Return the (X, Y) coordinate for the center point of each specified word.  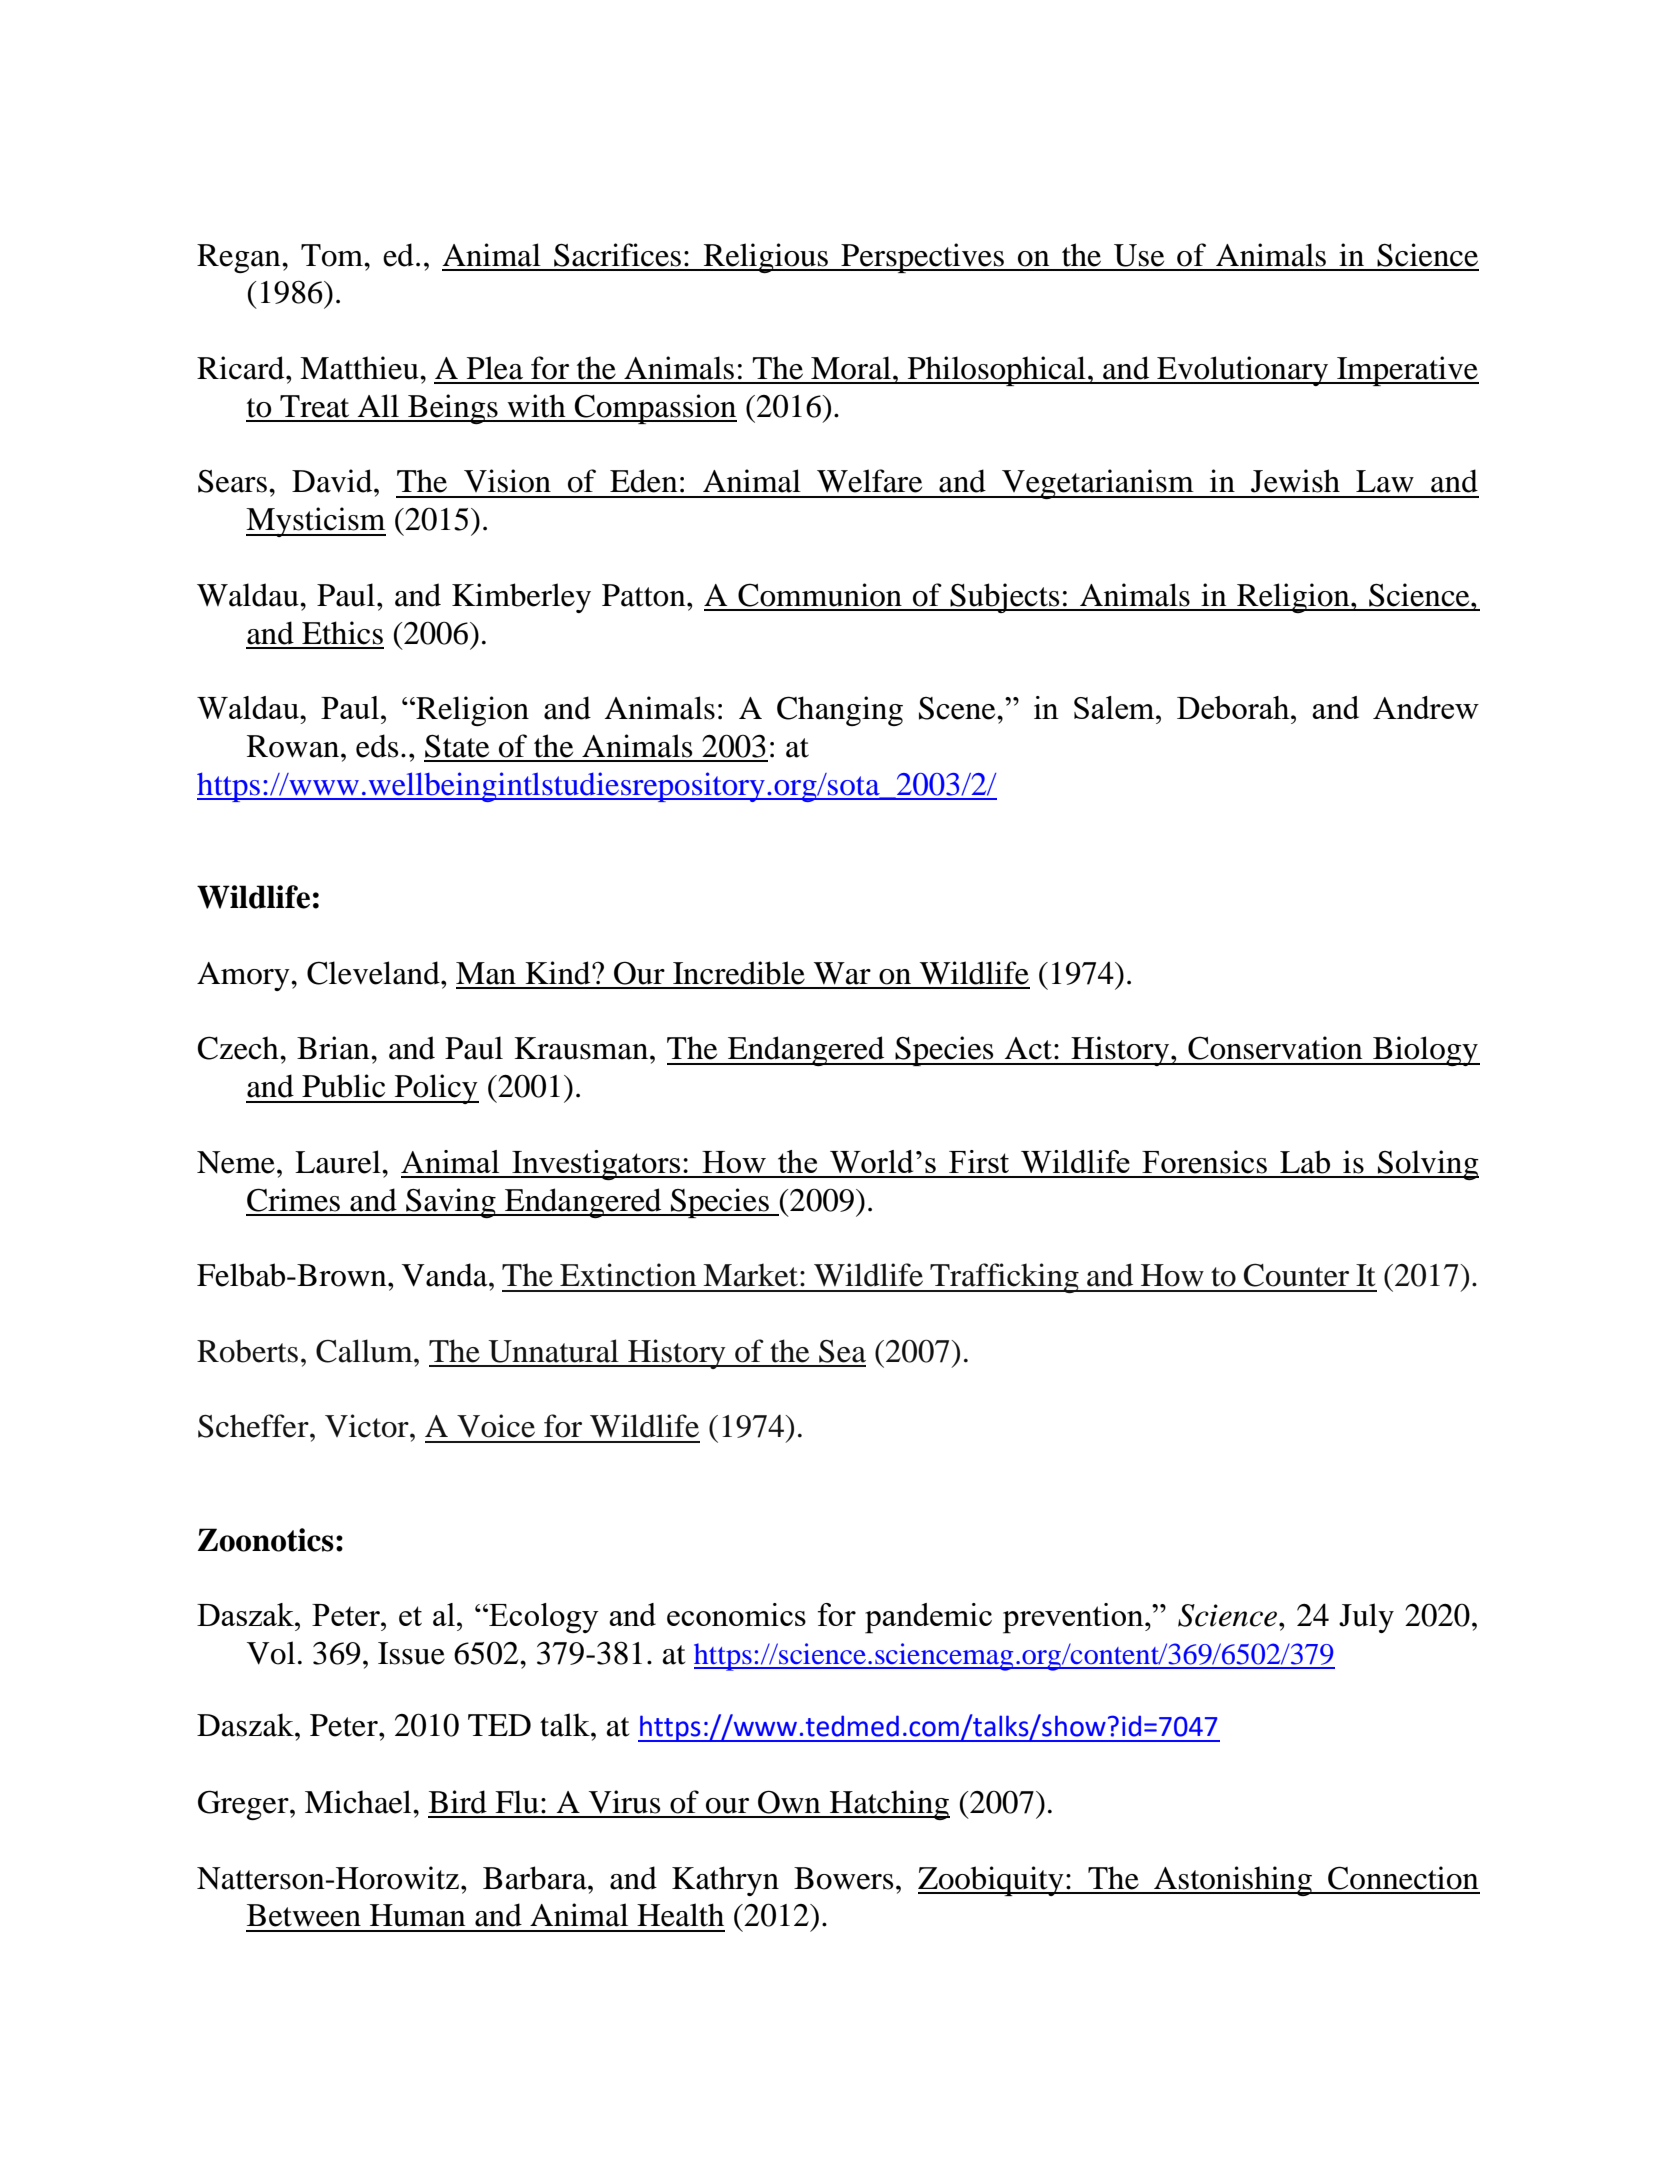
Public (343, 1086)
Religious (766, 258)
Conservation (1275, 1048)
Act (1030, 1048)
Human (417, 1915)
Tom (333, 255)
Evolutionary (1243, 371)
